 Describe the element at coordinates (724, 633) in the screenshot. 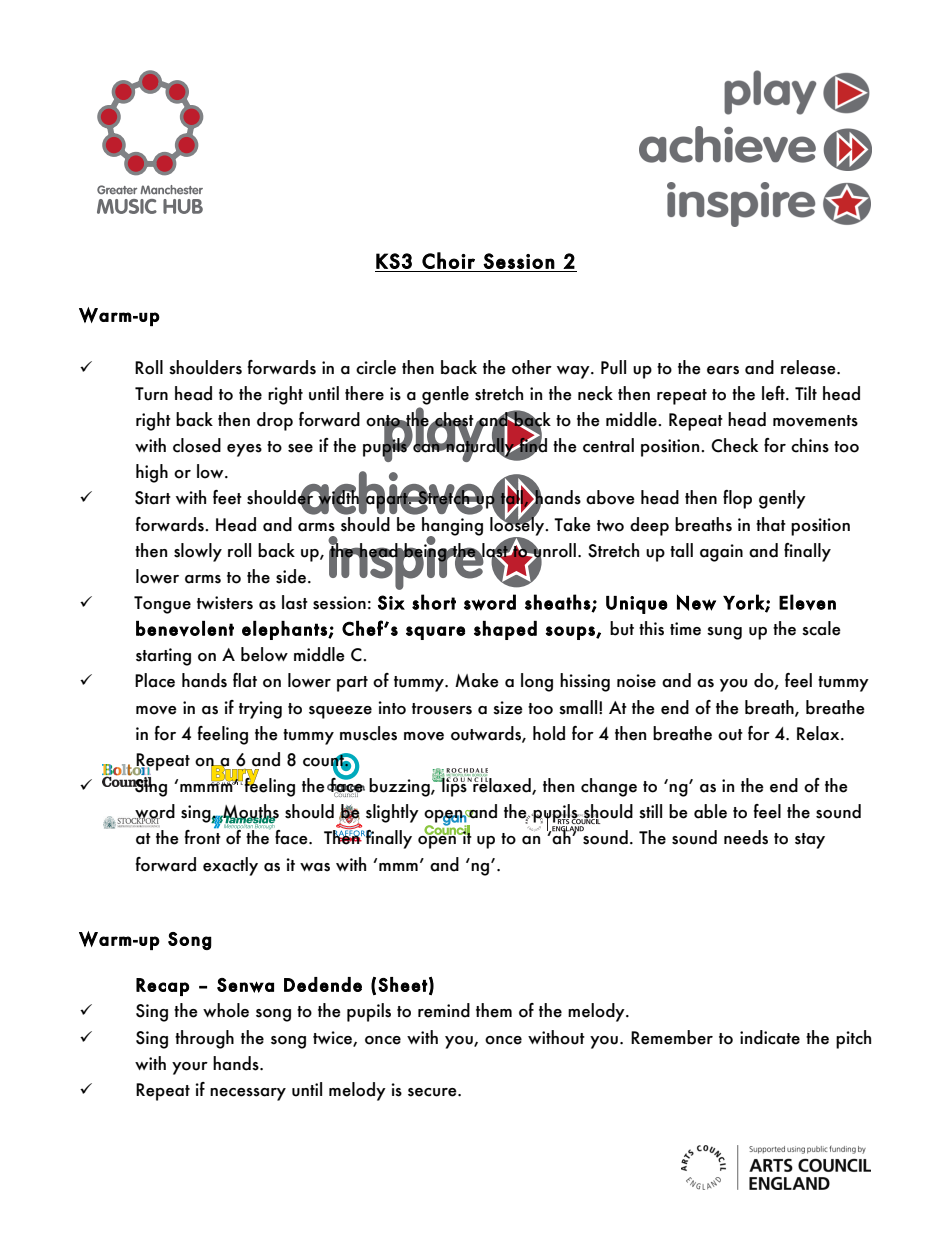

I see `sung` at that location.
